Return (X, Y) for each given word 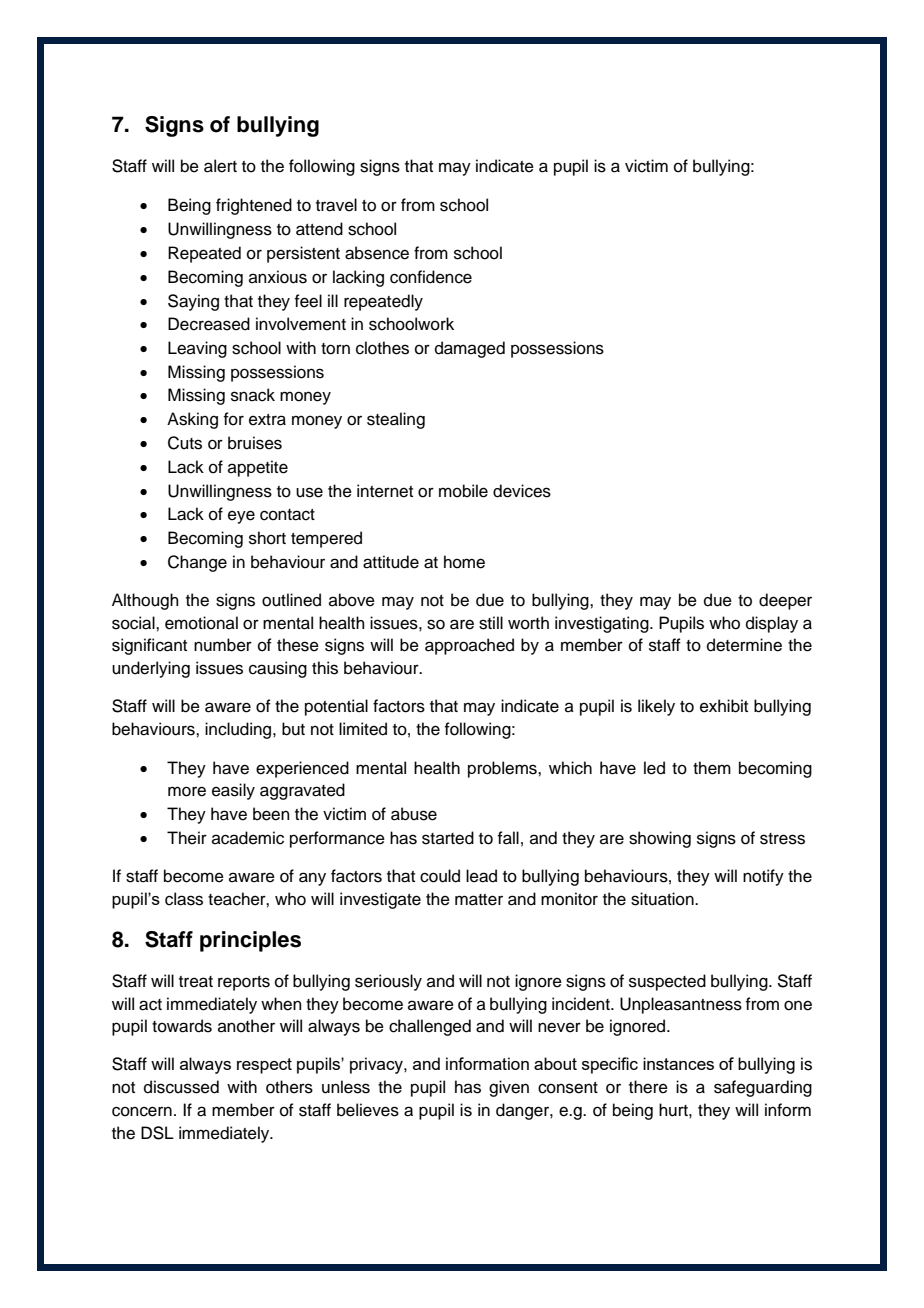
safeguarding (763, 1088)
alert (220, 166)
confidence (431, 277)
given (509, 1088)
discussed (181, 1087)
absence (377, 253)
